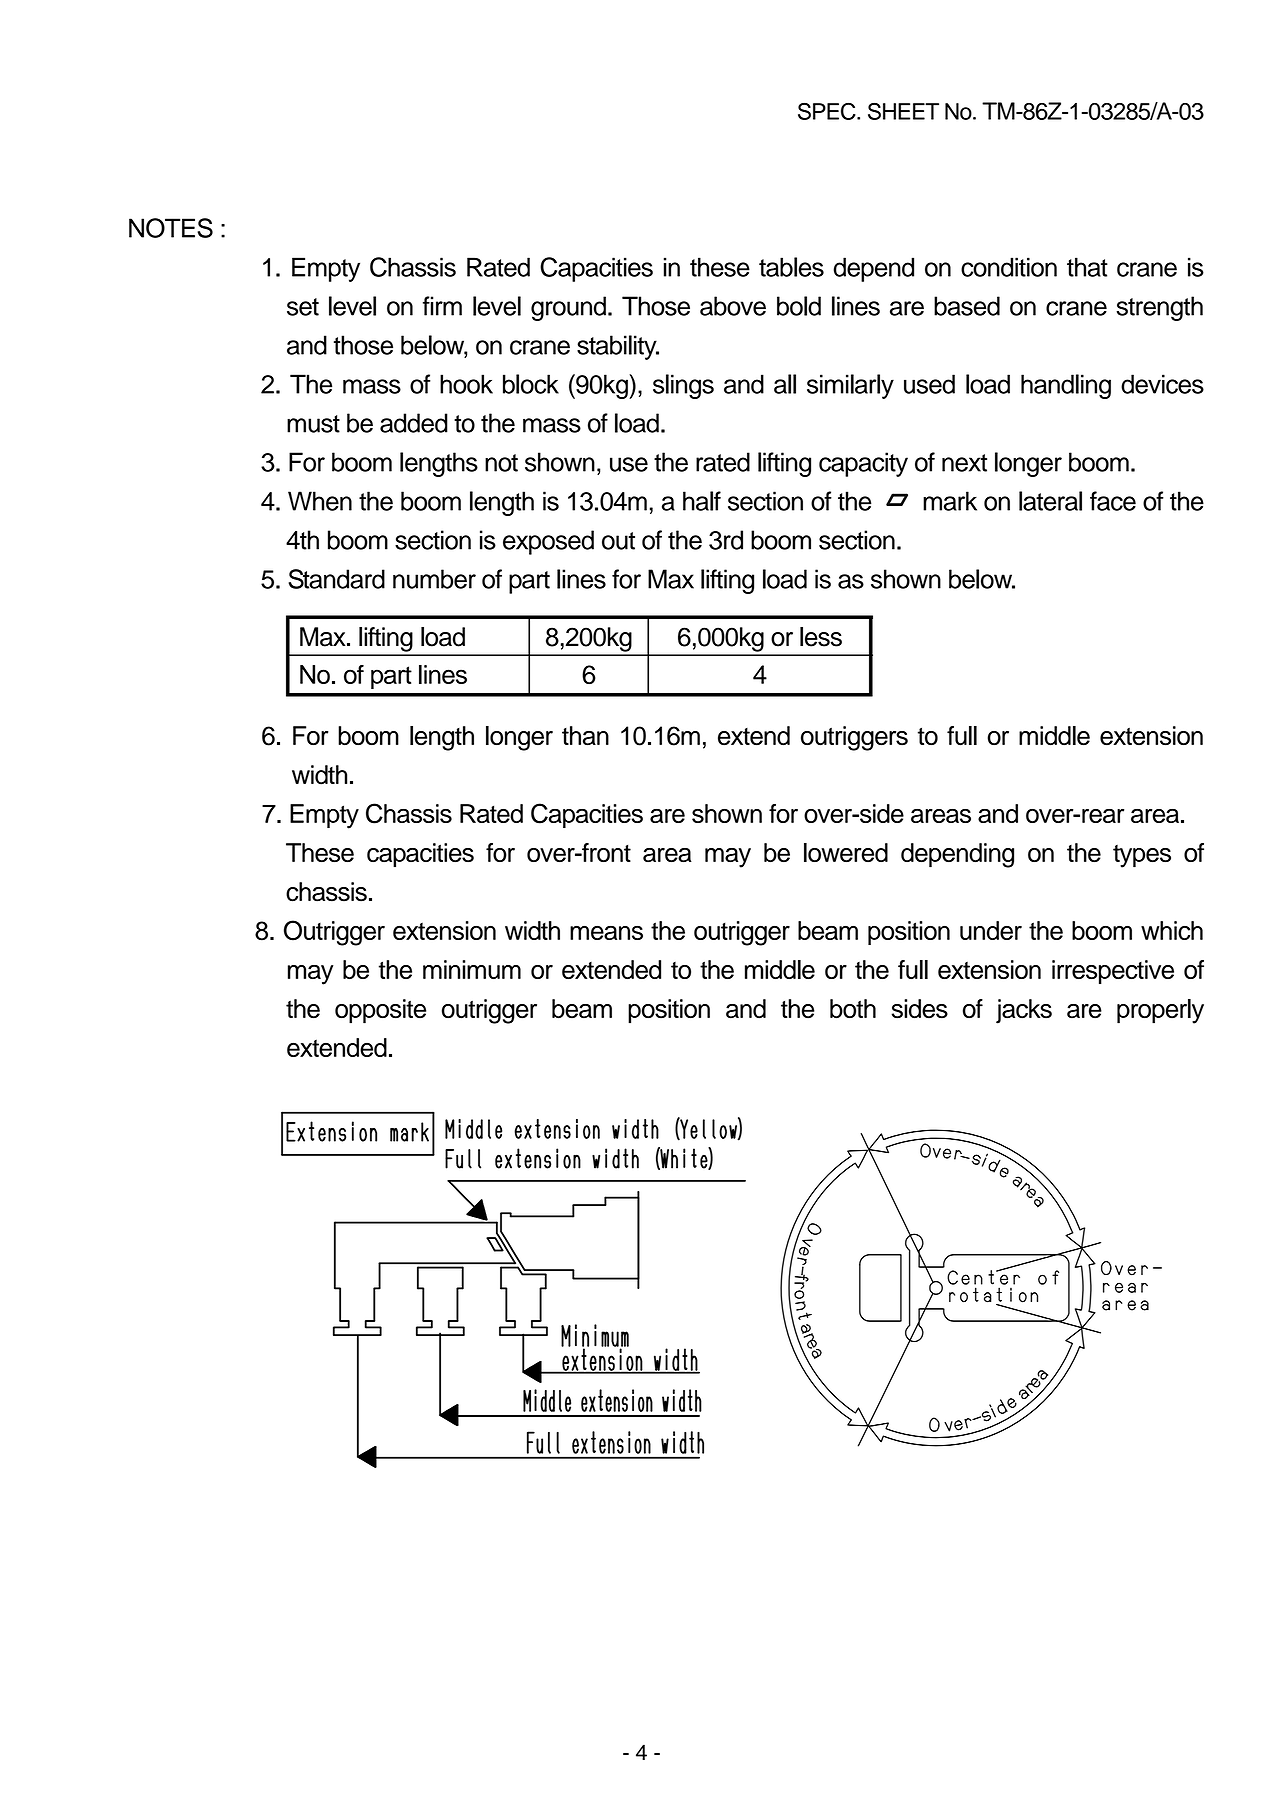 The image size is (1283, 1814). Describe the element at coordinates (618, 347) in the document. I see `stability` at that location.
